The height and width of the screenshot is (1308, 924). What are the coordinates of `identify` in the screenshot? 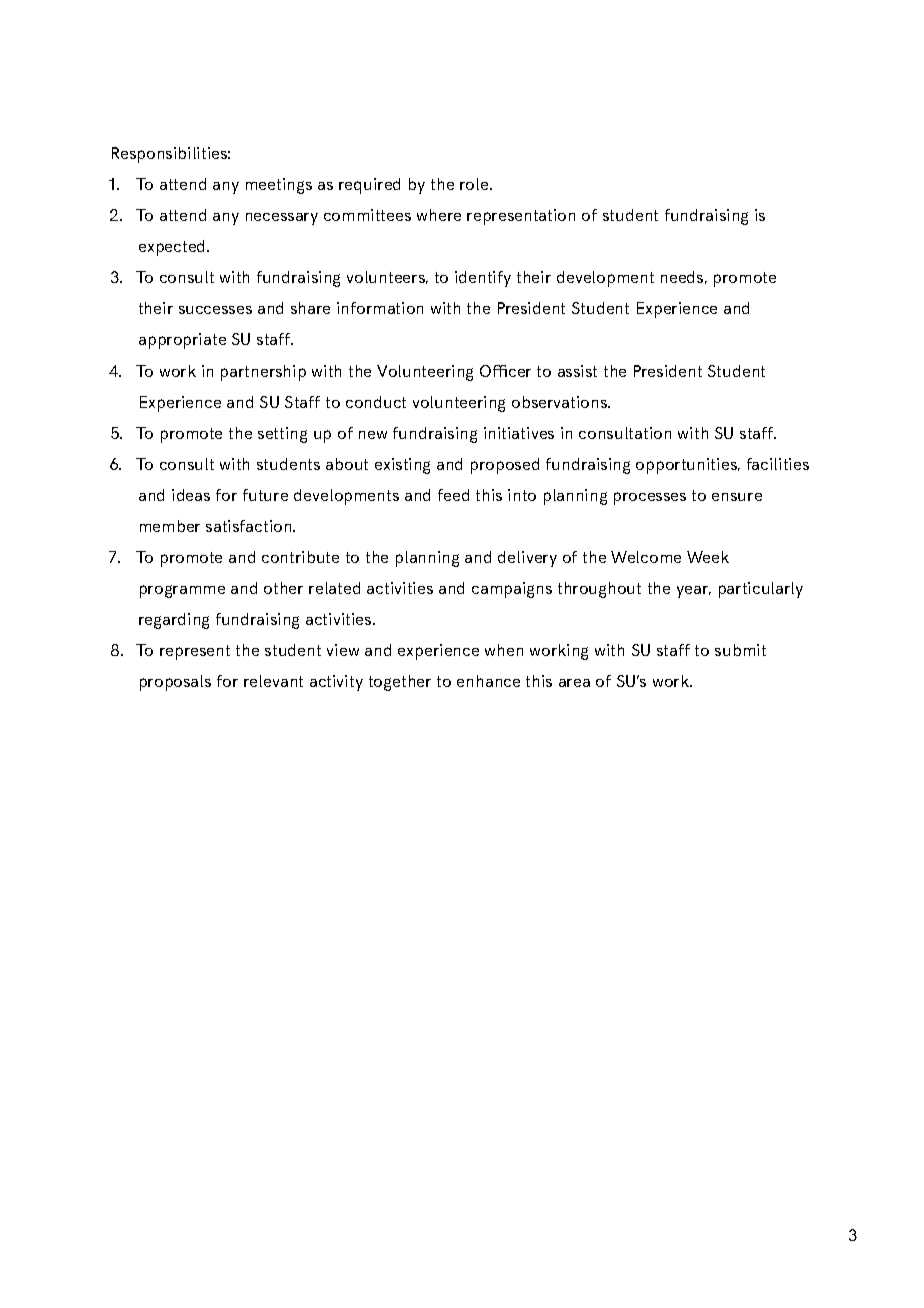 It's located at (483, 279).
